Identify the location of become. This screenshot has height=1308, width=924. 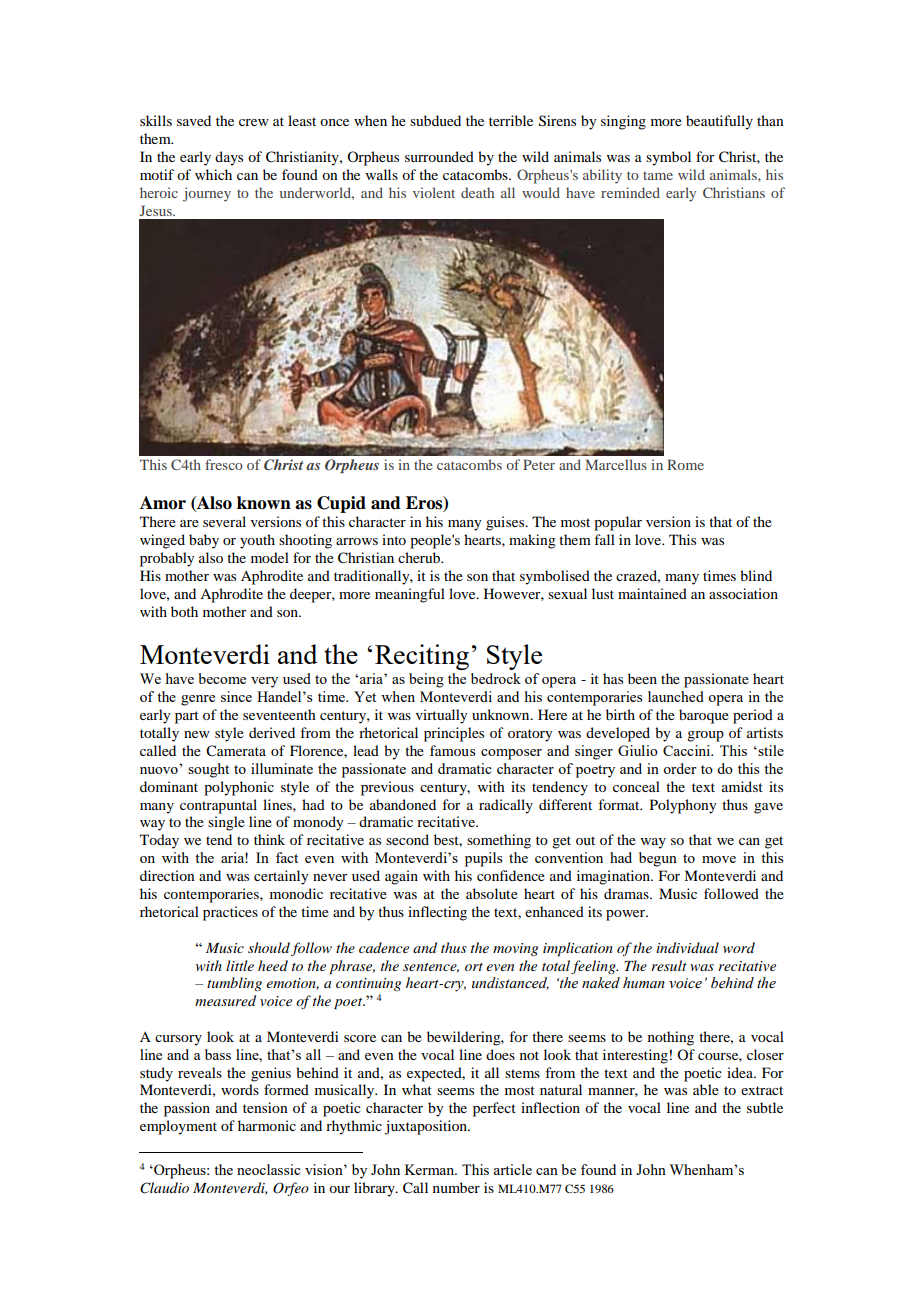
(222, 678).
